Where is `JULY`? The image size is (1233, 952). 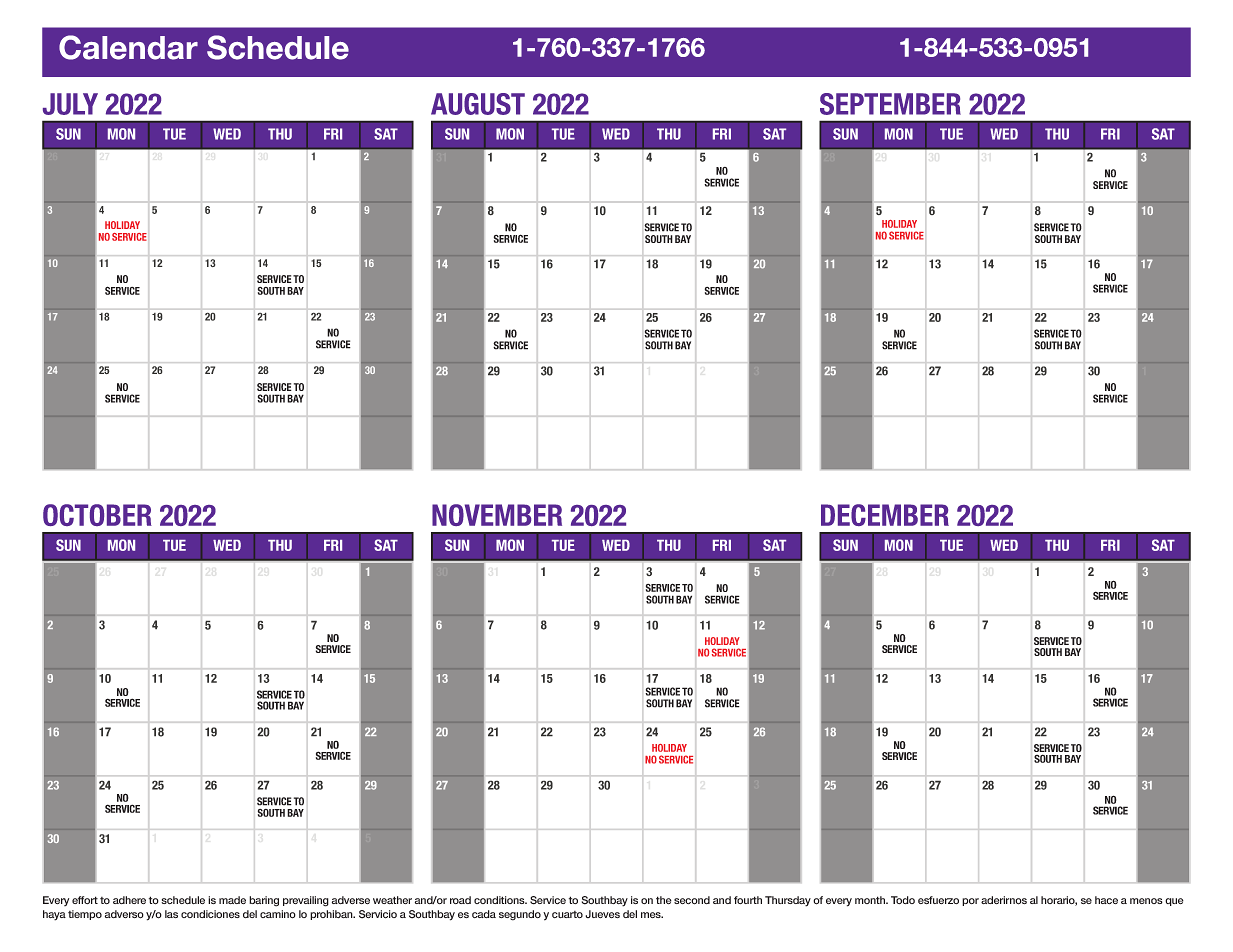 JULY is located at coordinates (70, 104).
